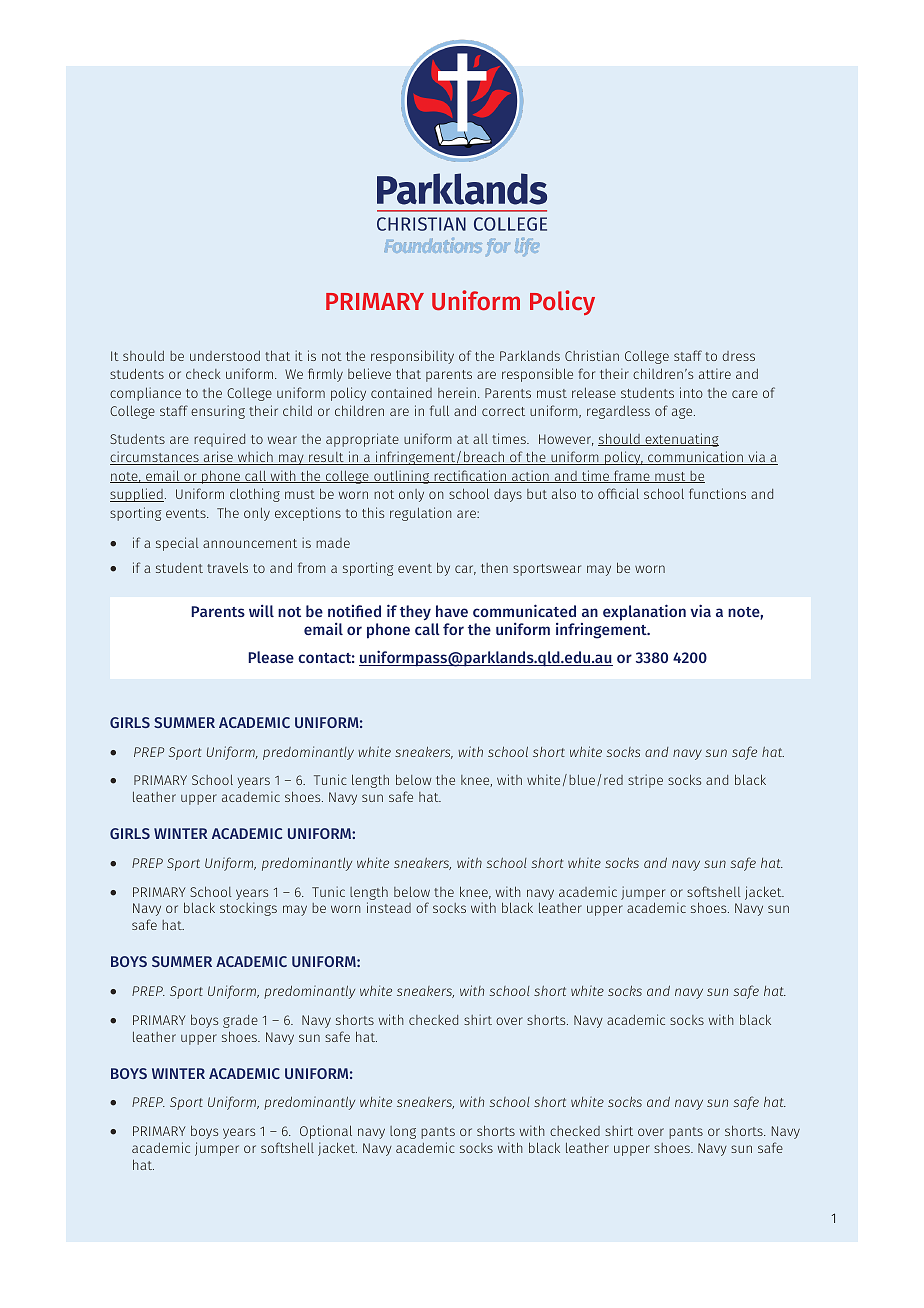 The height and width of the page is (1308, 924). Describe the element at coordinates (326, 1132) in the page. I see `Optional` at that location.
